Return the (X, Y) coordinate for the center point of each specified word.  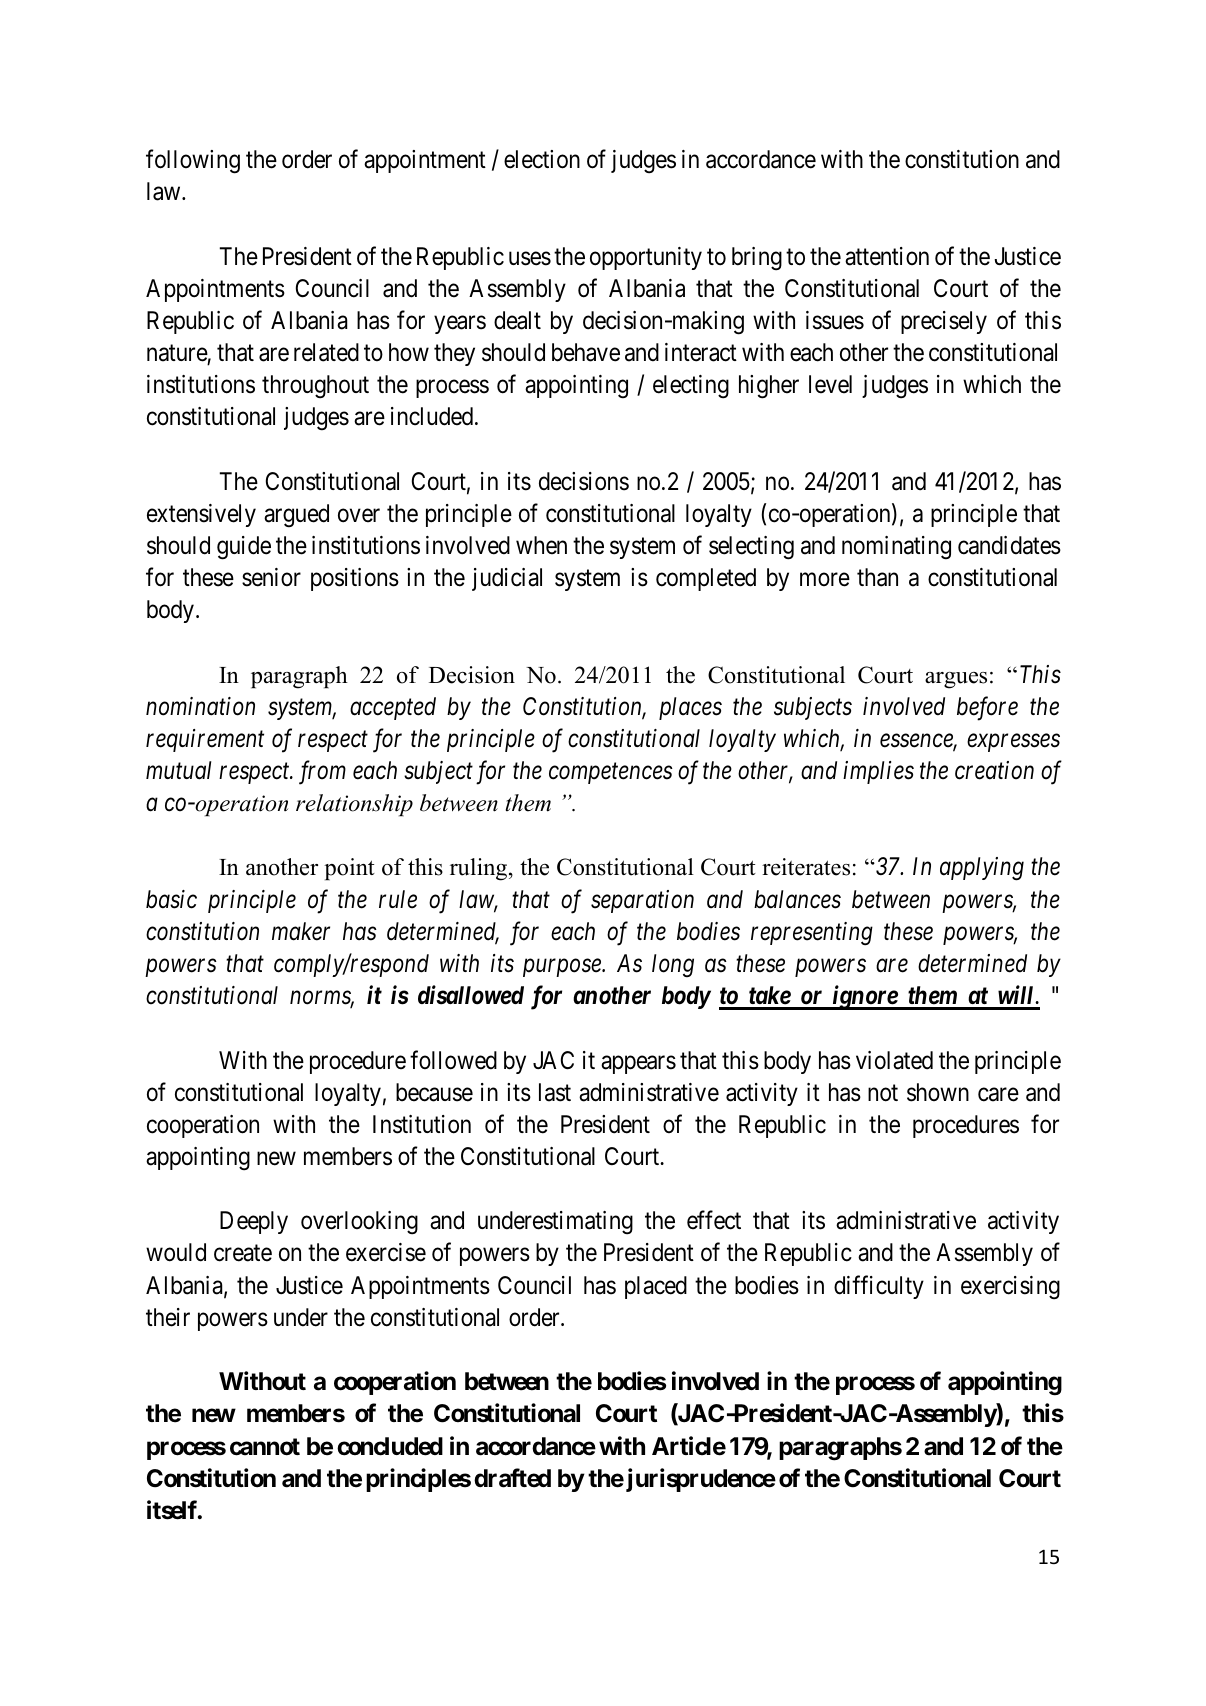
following (193, 161)
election (542, 159)
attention (887, 256)
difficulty (879, 1287)
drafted (512, 1478)
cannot (265, 1447)
